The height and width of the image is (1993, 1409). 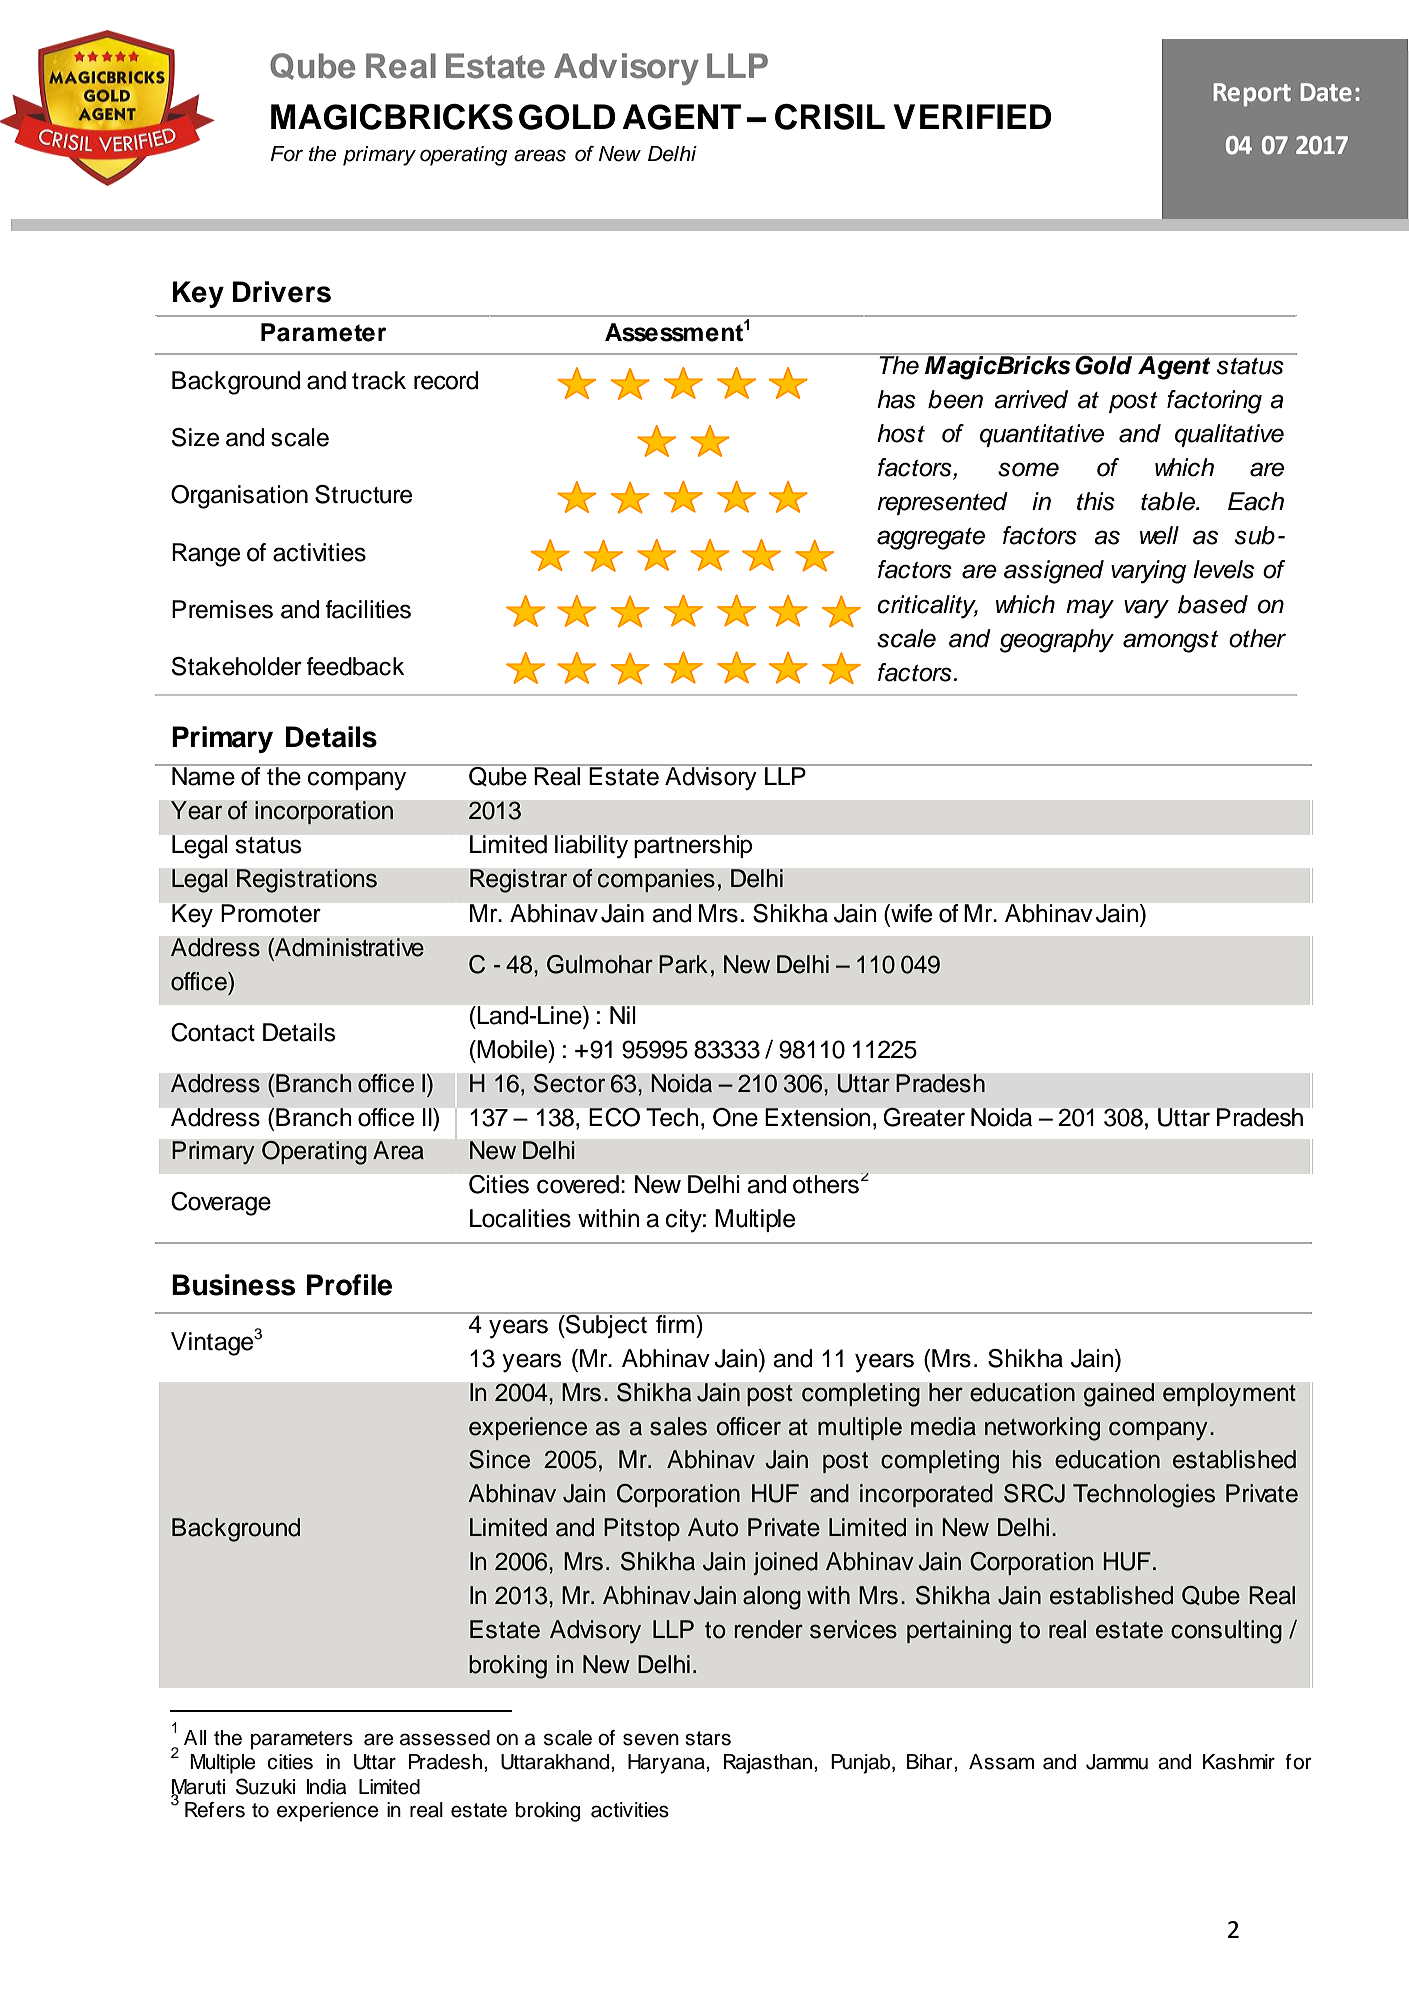 What do you see at coordinates (1159, 535) in the image?
I see `well` at bounding box center [1159, 535].
